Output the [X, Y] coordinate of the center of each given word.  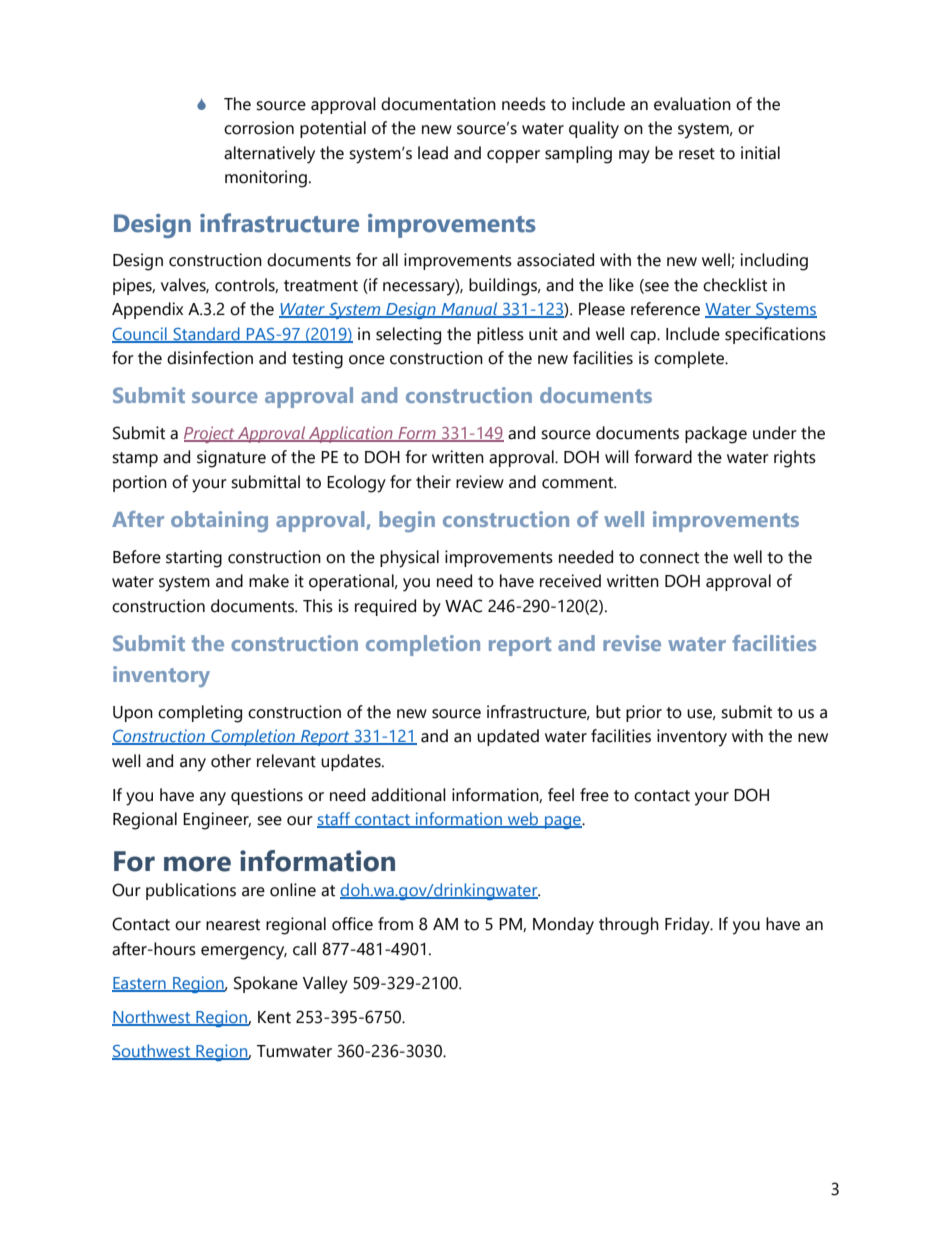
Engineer [217, 821]
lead [433, 153]
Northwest [152, 1017]
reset [697, 154]
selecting [408, 336]
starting [194, 559]
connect [669, 558]
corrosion [259, 128]
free [594, 795]
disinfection [210, 358]
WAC [463, 606]
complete [690, 359]
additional [408, 795]
